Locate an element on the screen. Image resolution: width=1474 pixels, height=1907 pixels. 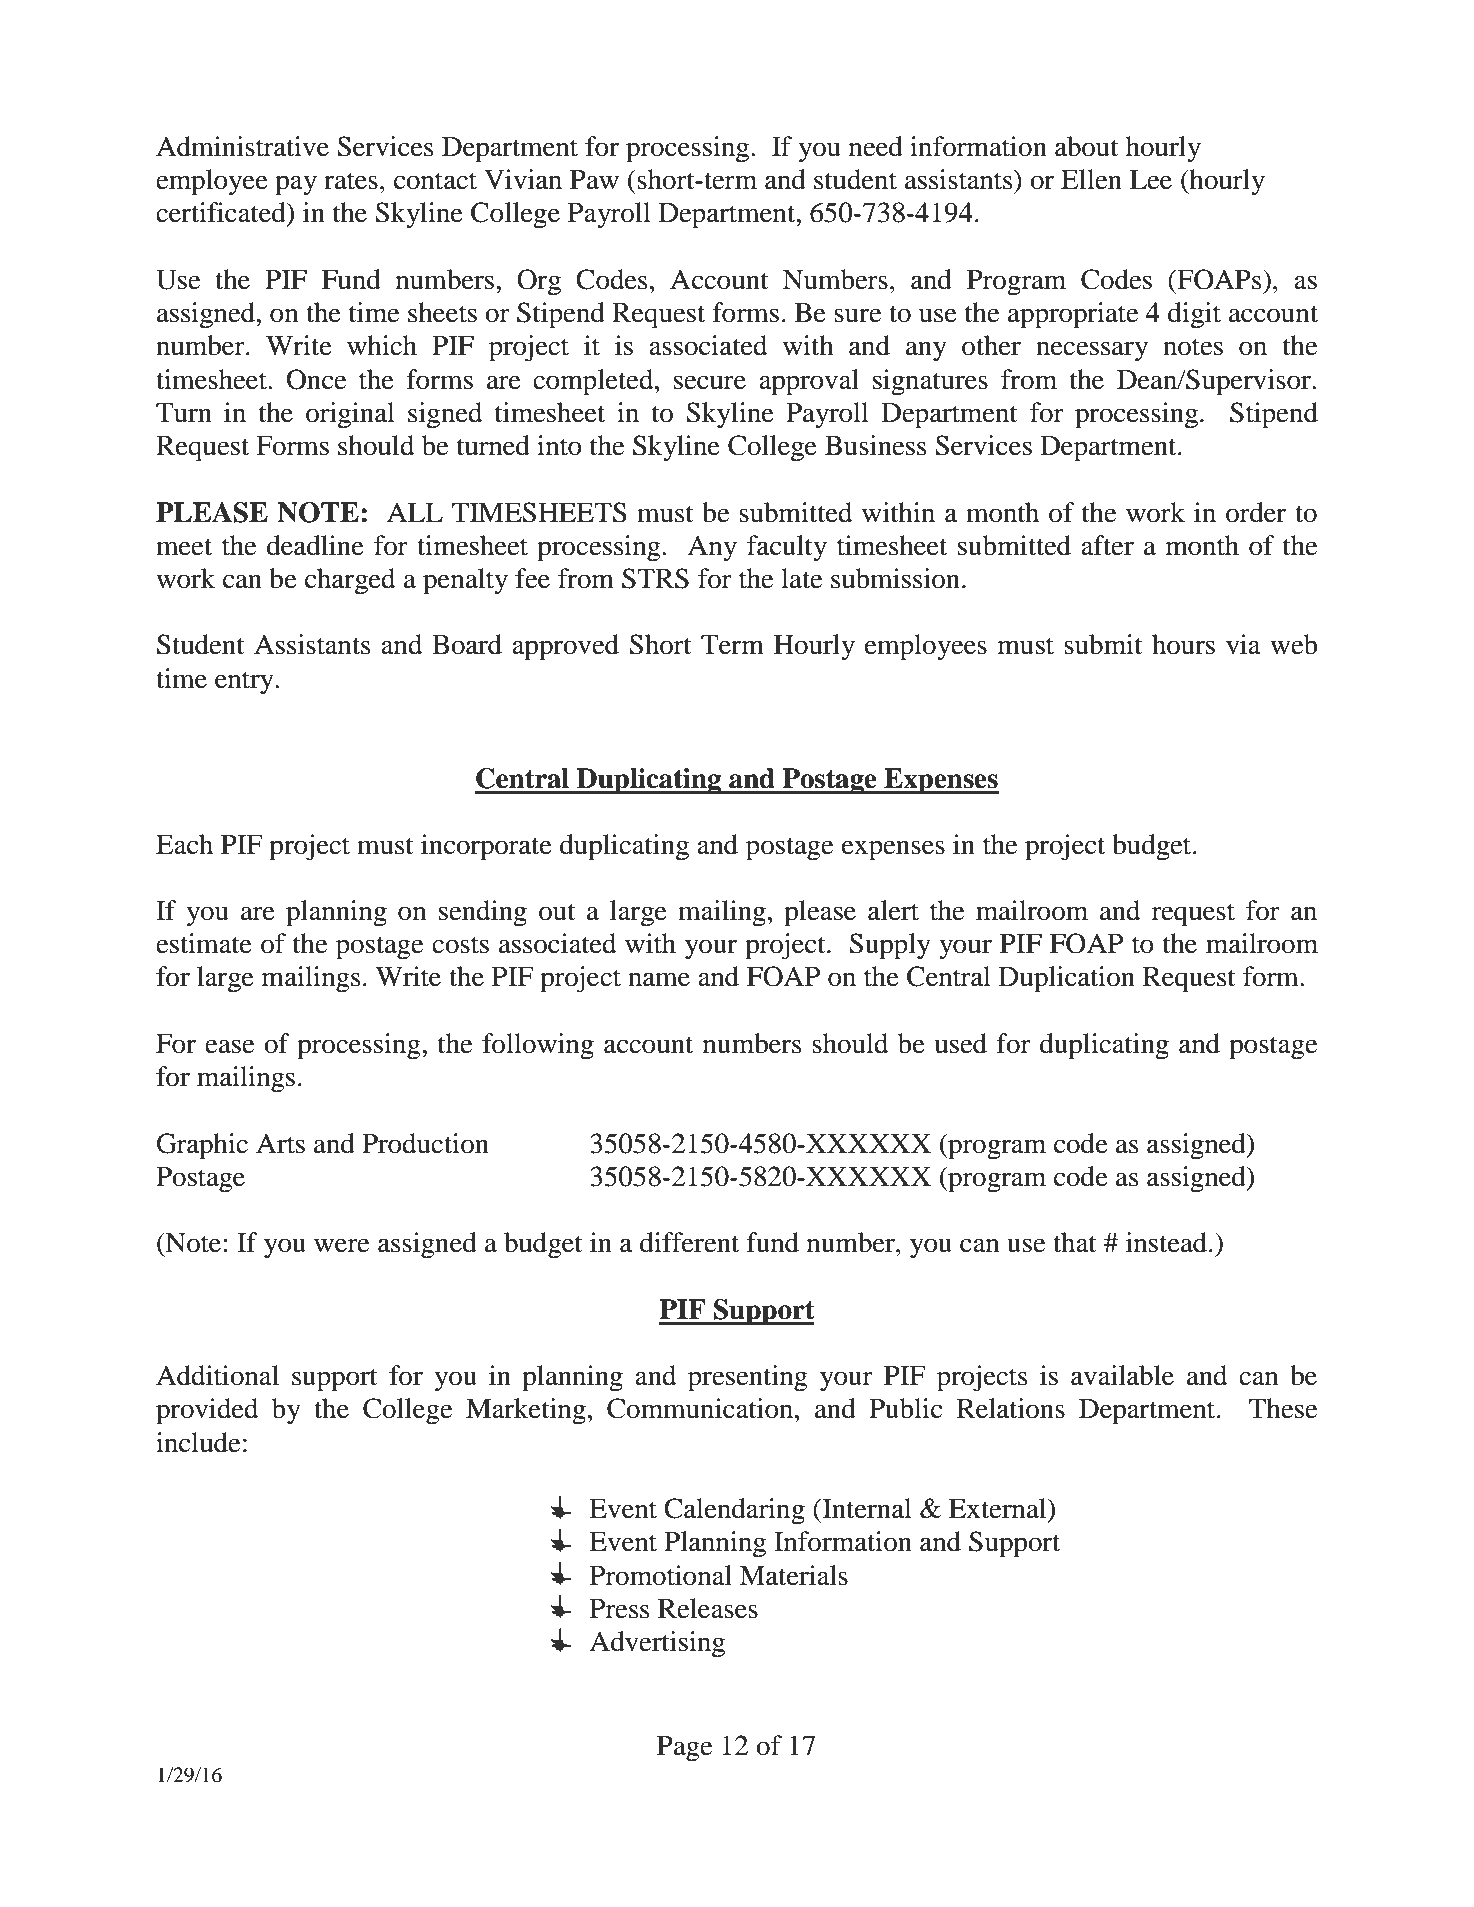
faculty is located at coordinates (787, 548).
